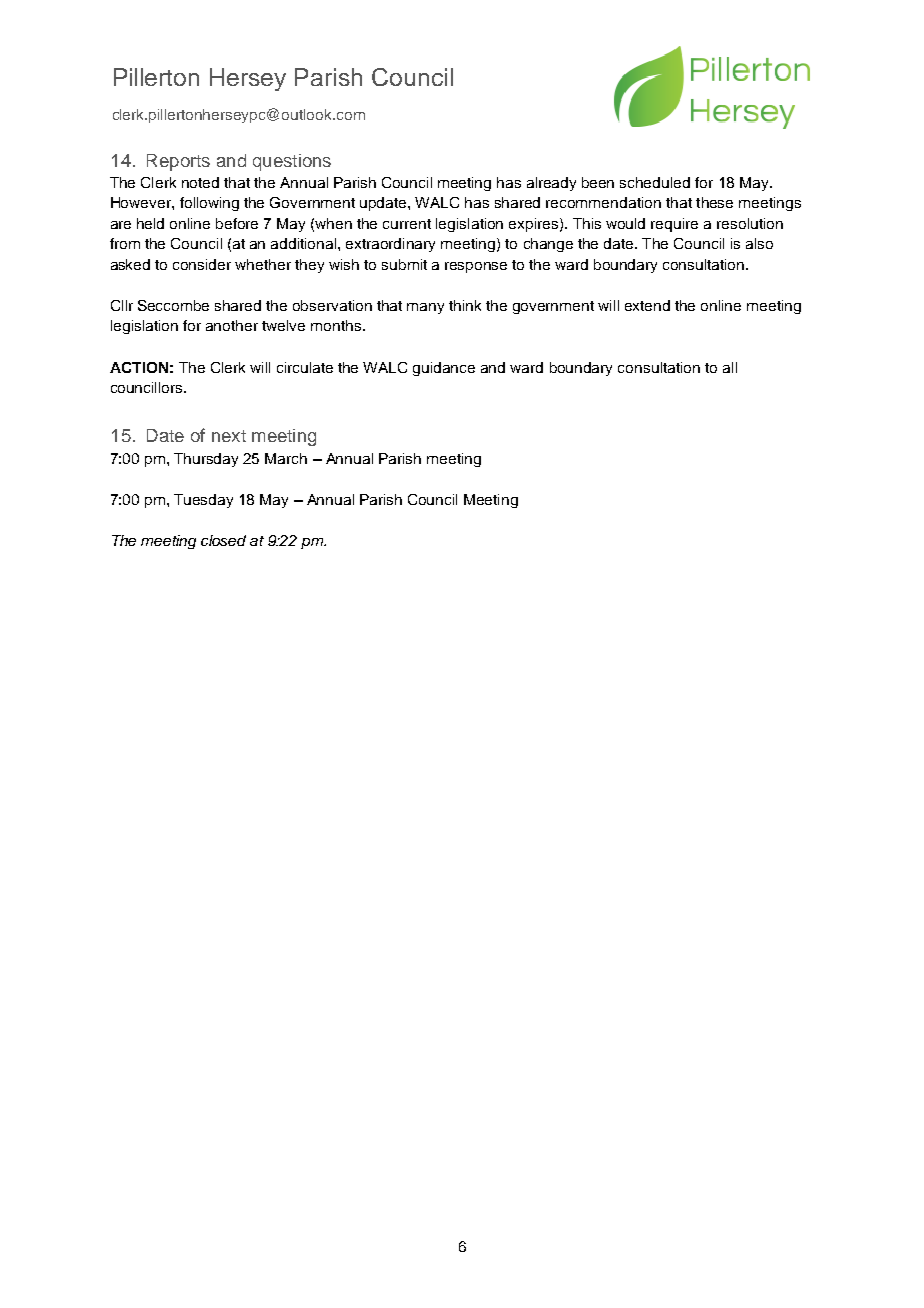  What do you see at coordinates (655, 182) in the image?
I see `scheduled` at bounding box center [655, 182].
